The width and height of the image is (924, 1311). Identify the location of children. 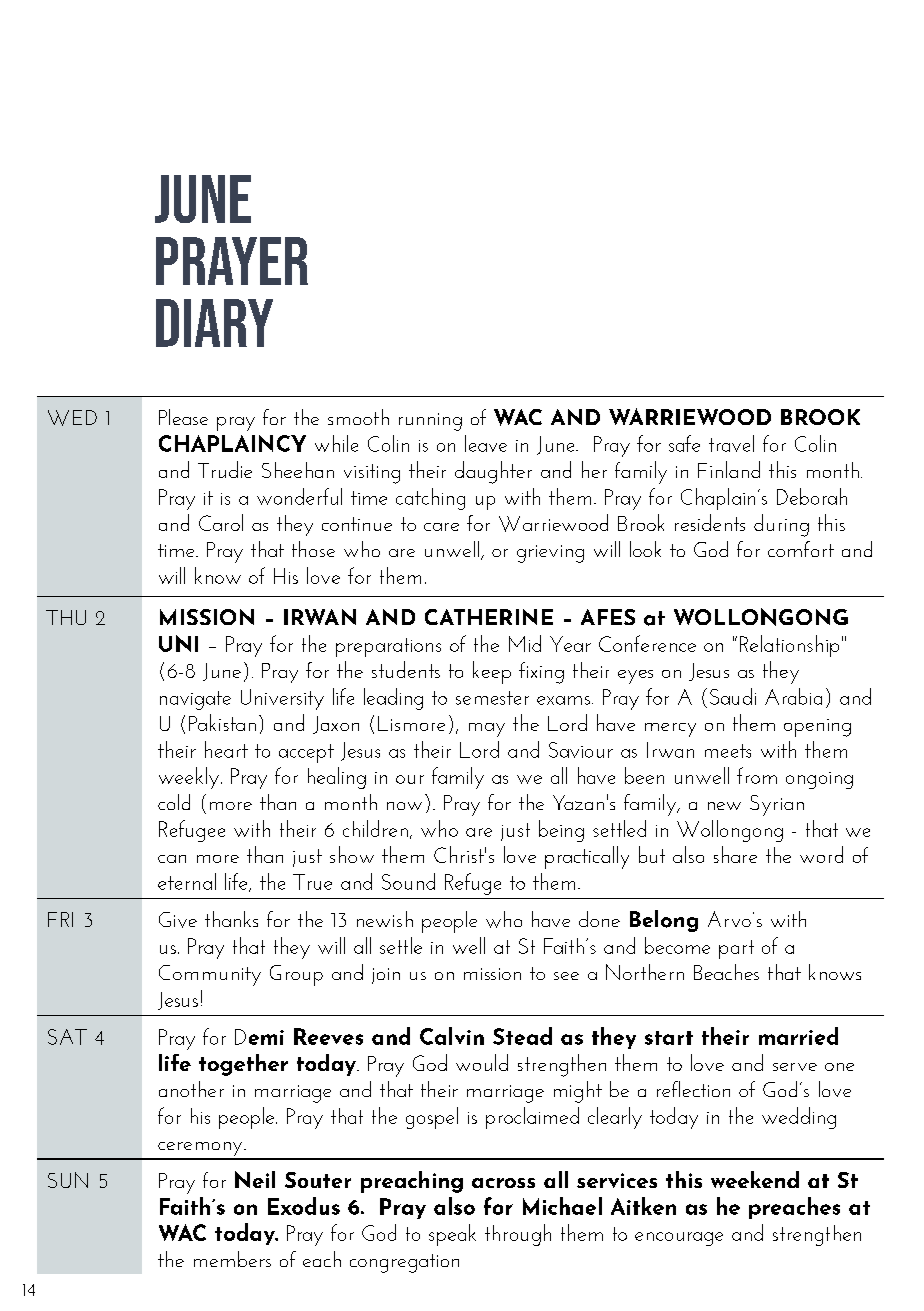
(375, 828).
